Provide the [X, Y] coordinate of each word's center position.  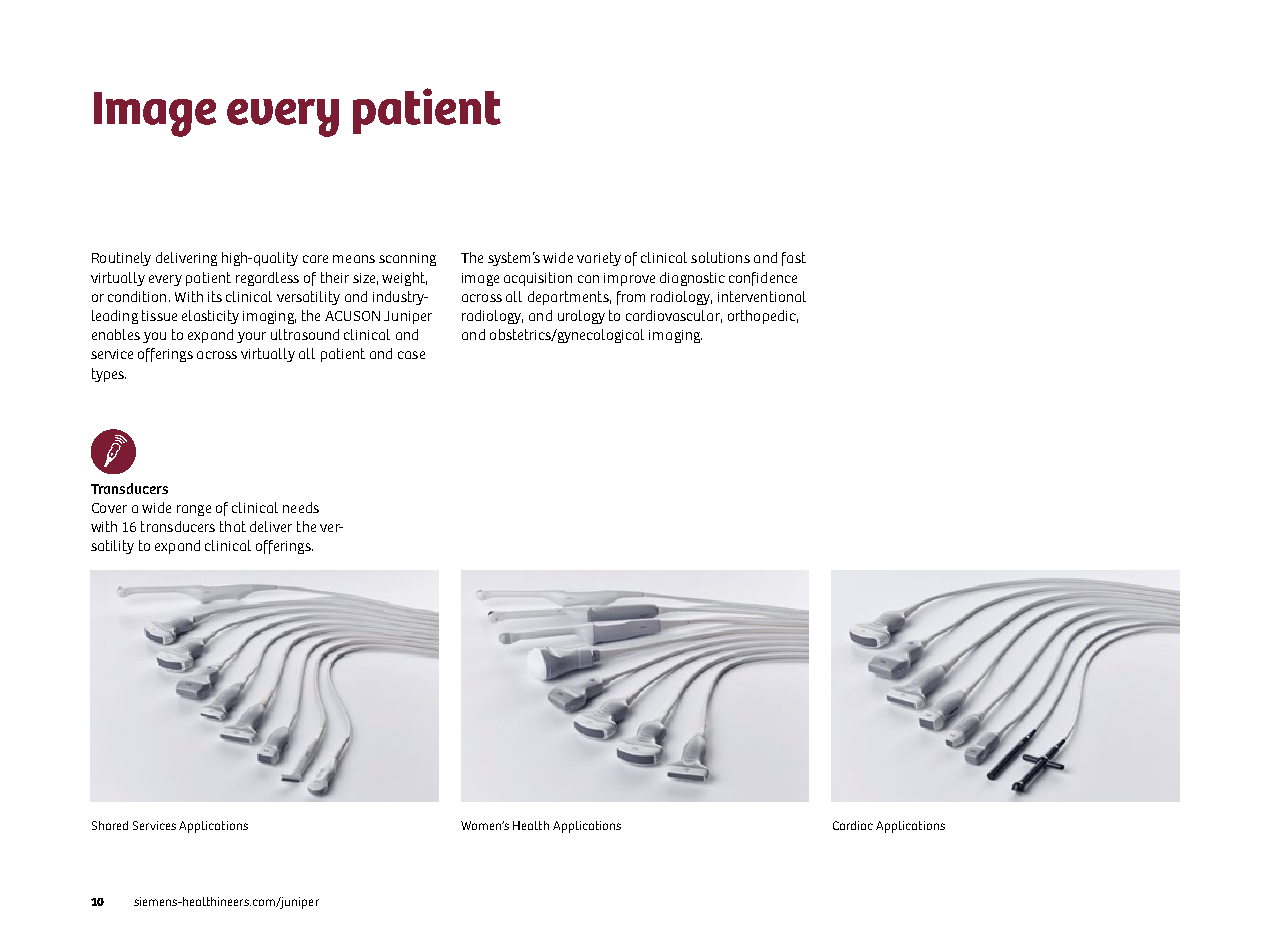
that [233, 526]
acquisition [538, 279]
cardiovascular [674, 316]
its [215, 296]
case [411, 355]
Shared [110, 825]
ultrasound [305, 334]
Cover [109, 508]
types [109, 375]
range [194, 510]
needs [301, 507]
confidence [763, 279]
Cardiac [853, 825]
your [251, 337]
